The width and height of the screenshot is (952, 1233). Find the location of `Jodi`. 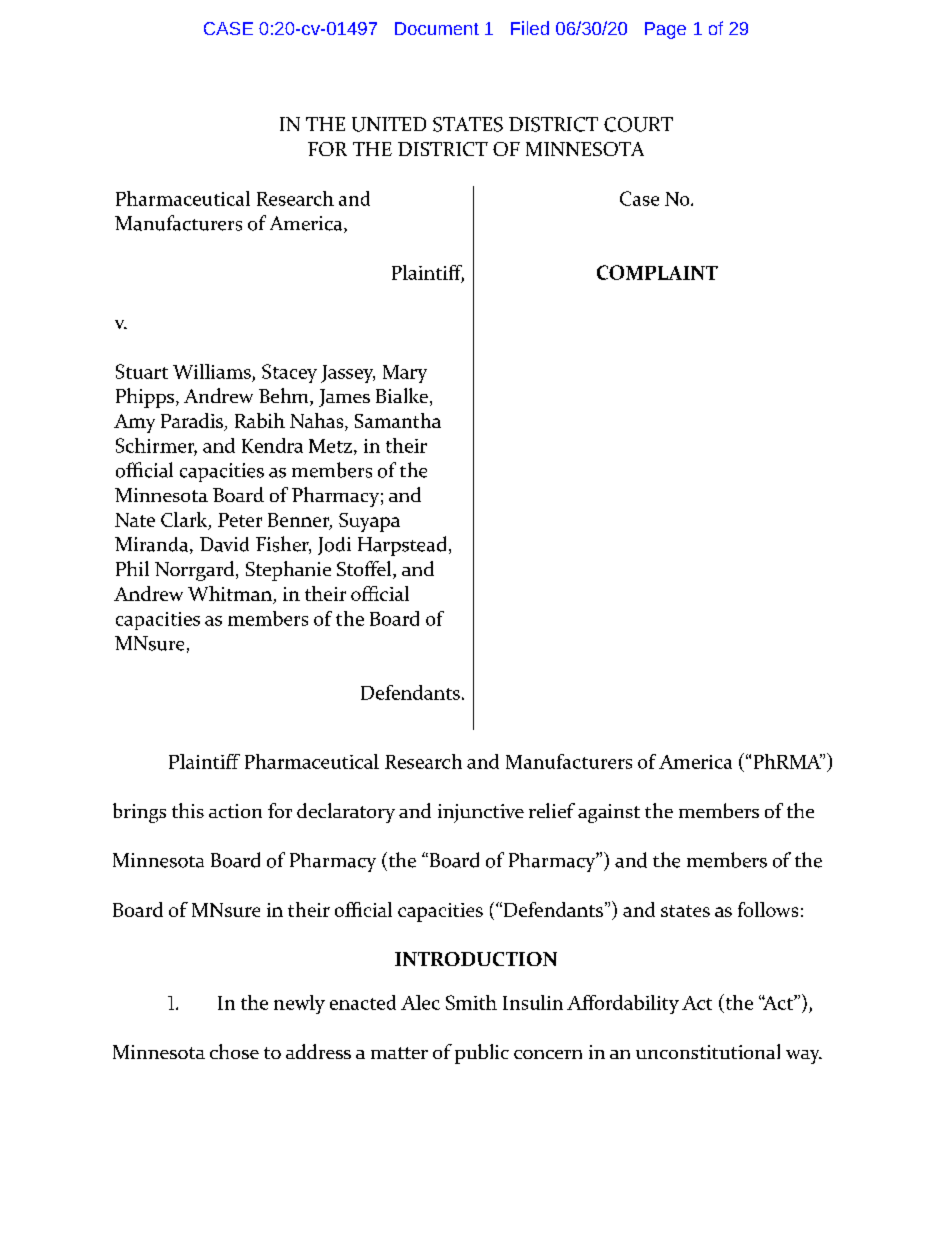

Jodi is located at coordinates (334, 546).
